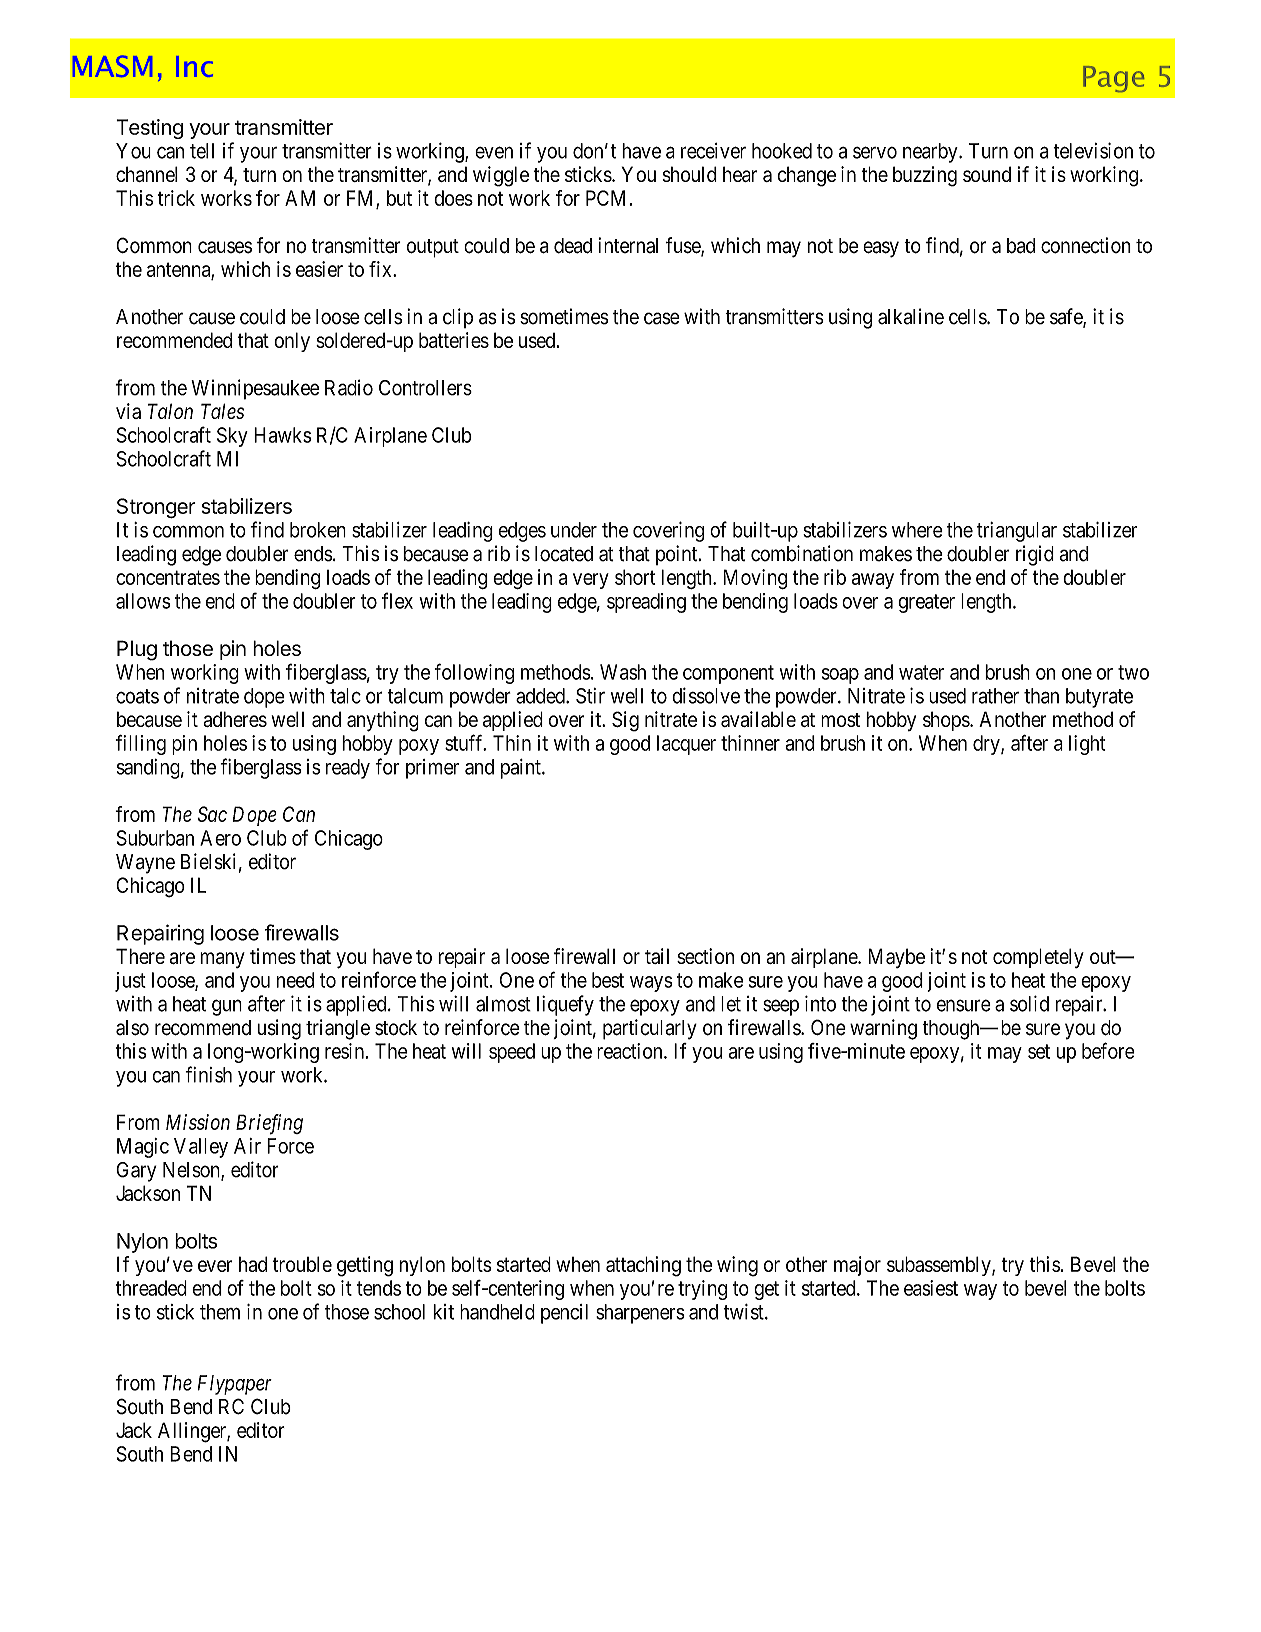 Image resolution: width=1261 pixels, height=1632 pixels. Describe the element at coordinates (995, 696) in the screenshot. I see `rather` at that location.
